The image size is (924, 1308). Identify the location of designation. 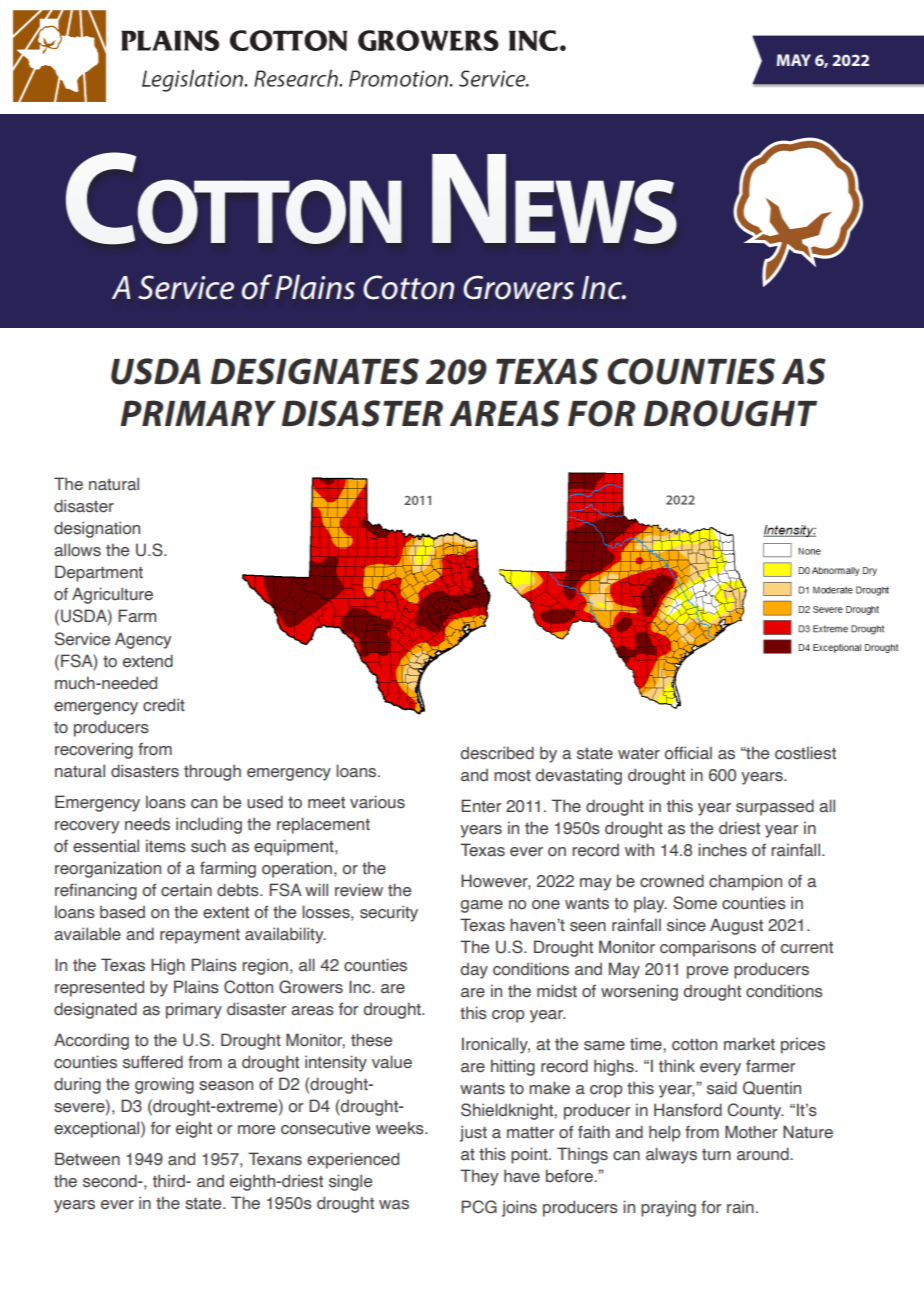
(97, 529).
